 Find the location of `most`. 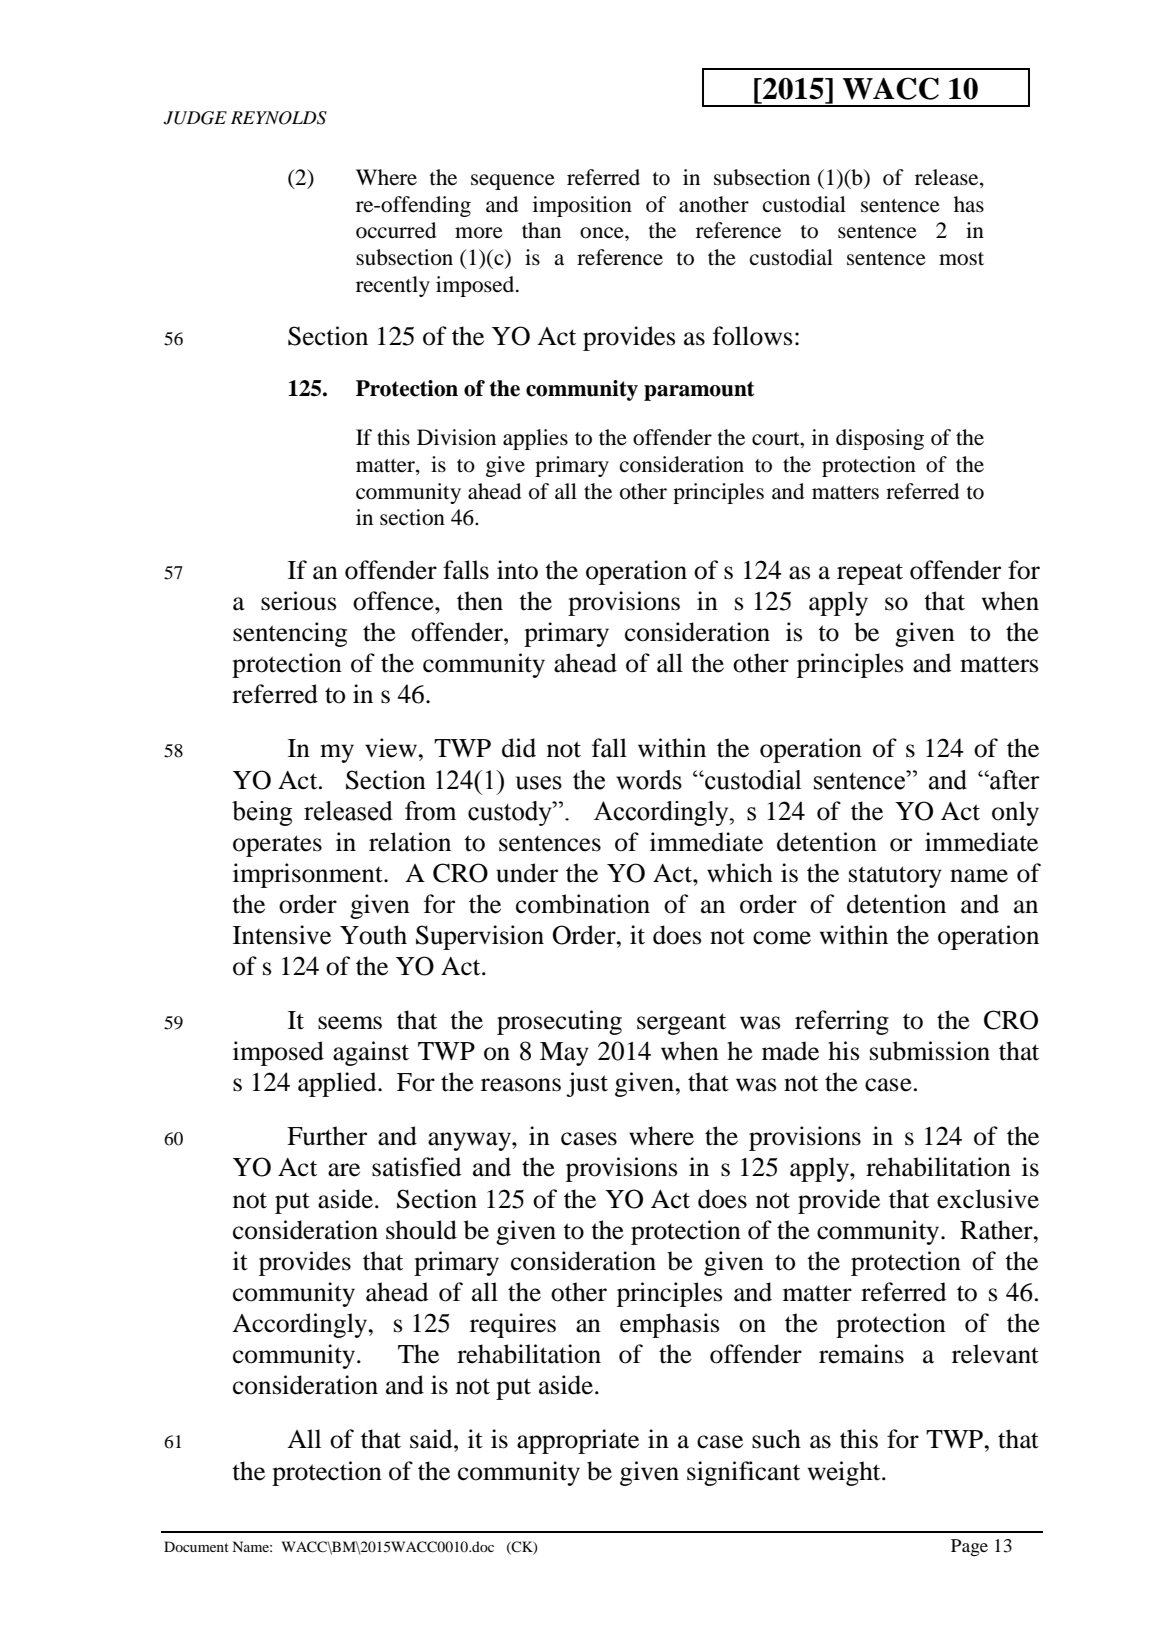

most is located at coordinates (961, 259).
